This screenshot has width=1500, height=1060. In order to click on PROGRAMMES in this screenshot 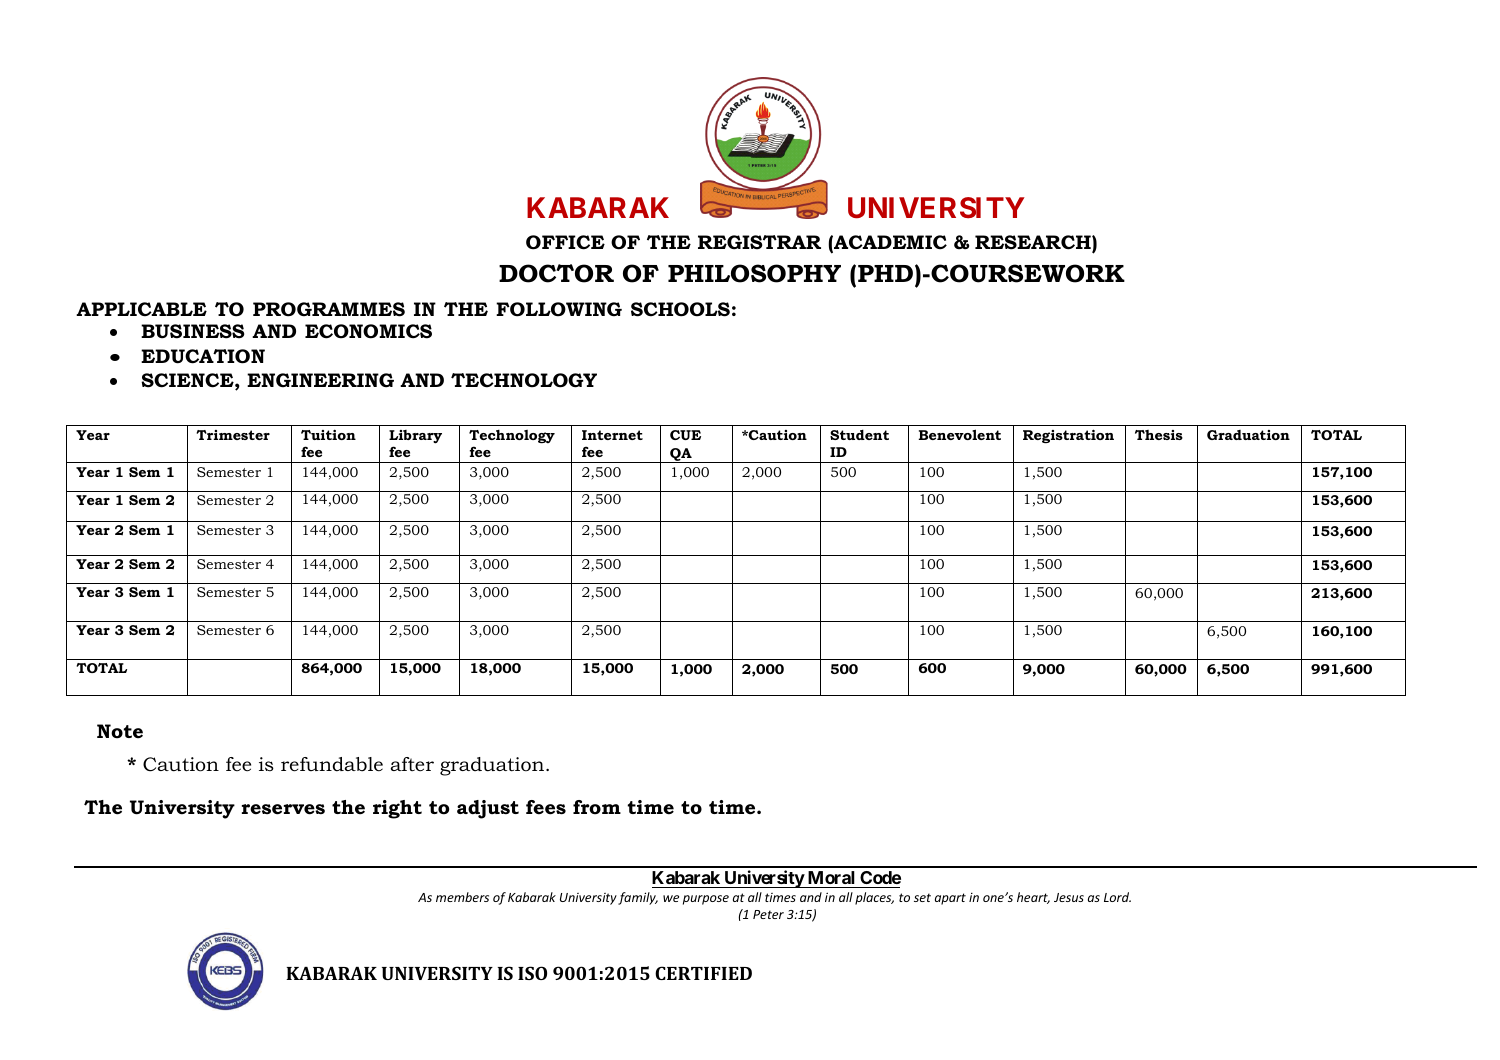, I will do `click(329, 309)`.
